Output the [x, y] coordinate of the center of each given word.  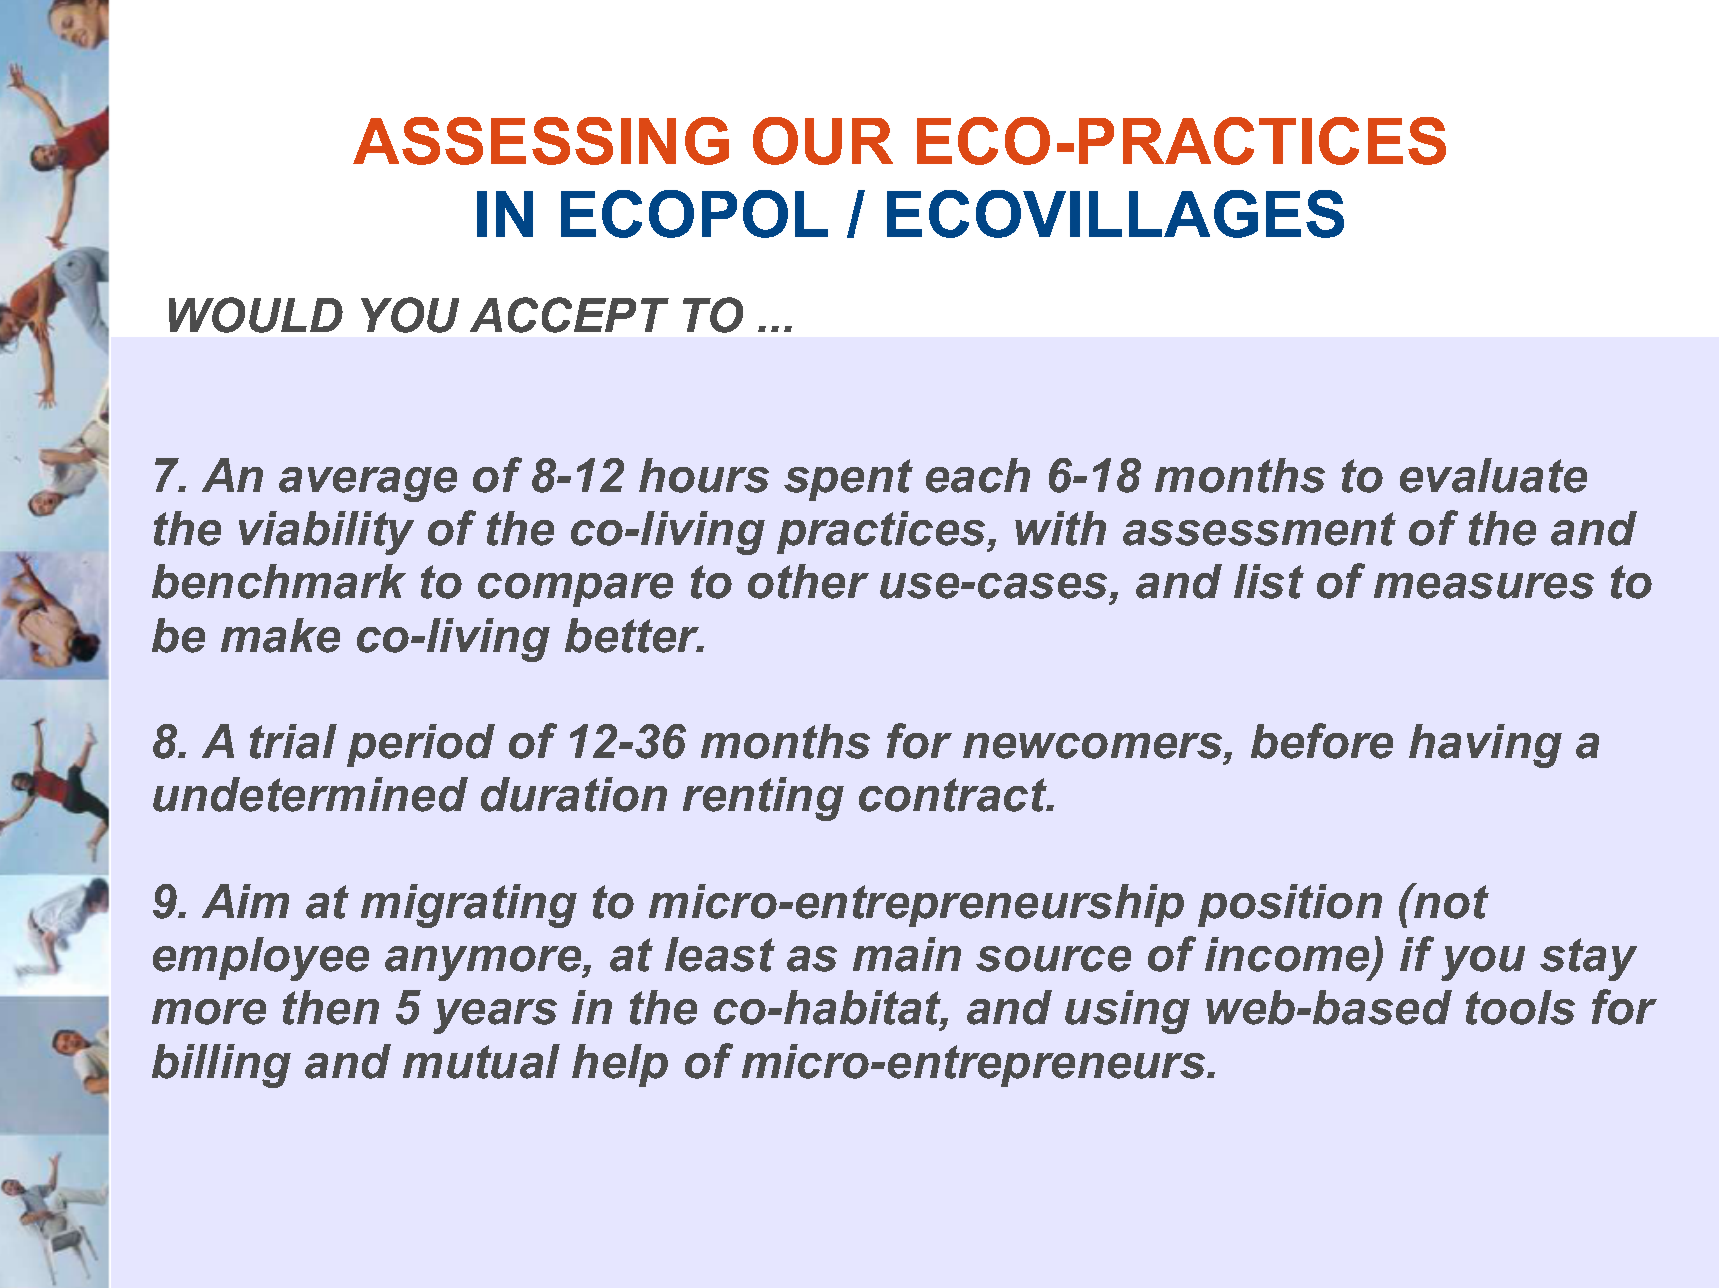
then [331, 1007]
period [421, 745]
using [1127, 1012]
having [1485, 746]
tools [1520, 1007]
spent [848, 480]
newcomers [1094, 746]
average [368, 484]
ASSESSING [541, 141]
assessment [1259, 529]
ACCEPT [569, 315]
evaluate [1493, 475]
